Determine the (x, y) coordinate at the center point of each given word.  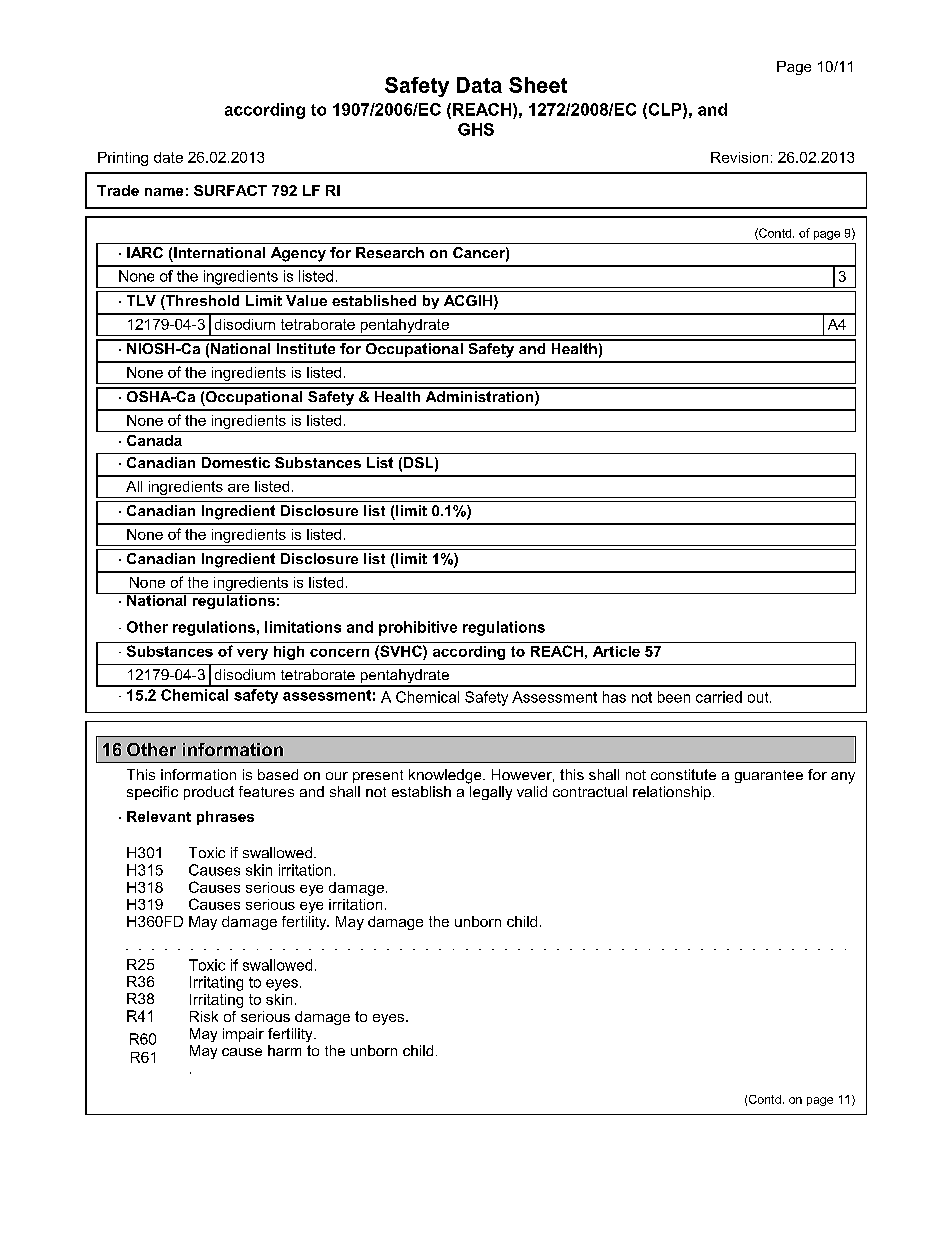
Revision (739, 157)
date (168, 157)
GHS (476, 129)
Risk (204, 1016)
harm (284, 1050)
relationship (672, 793)
